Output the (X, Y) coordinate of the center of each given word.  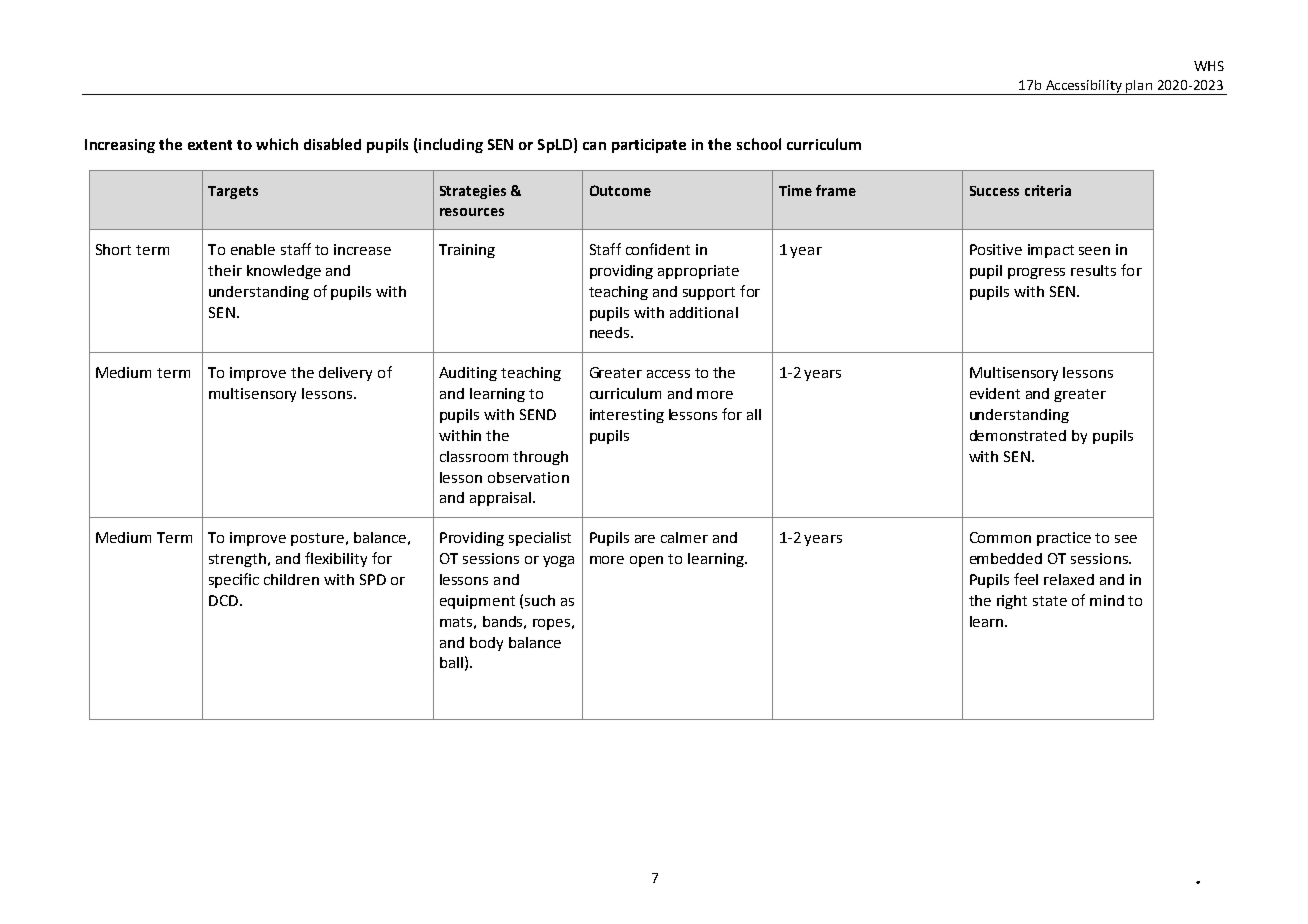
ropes (551, 624)
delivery (345, 374)
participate (649, 146)
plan (1139, 87)
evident (995, 393)
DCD (223, 600)
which (277, 144)
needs (611, 332)
